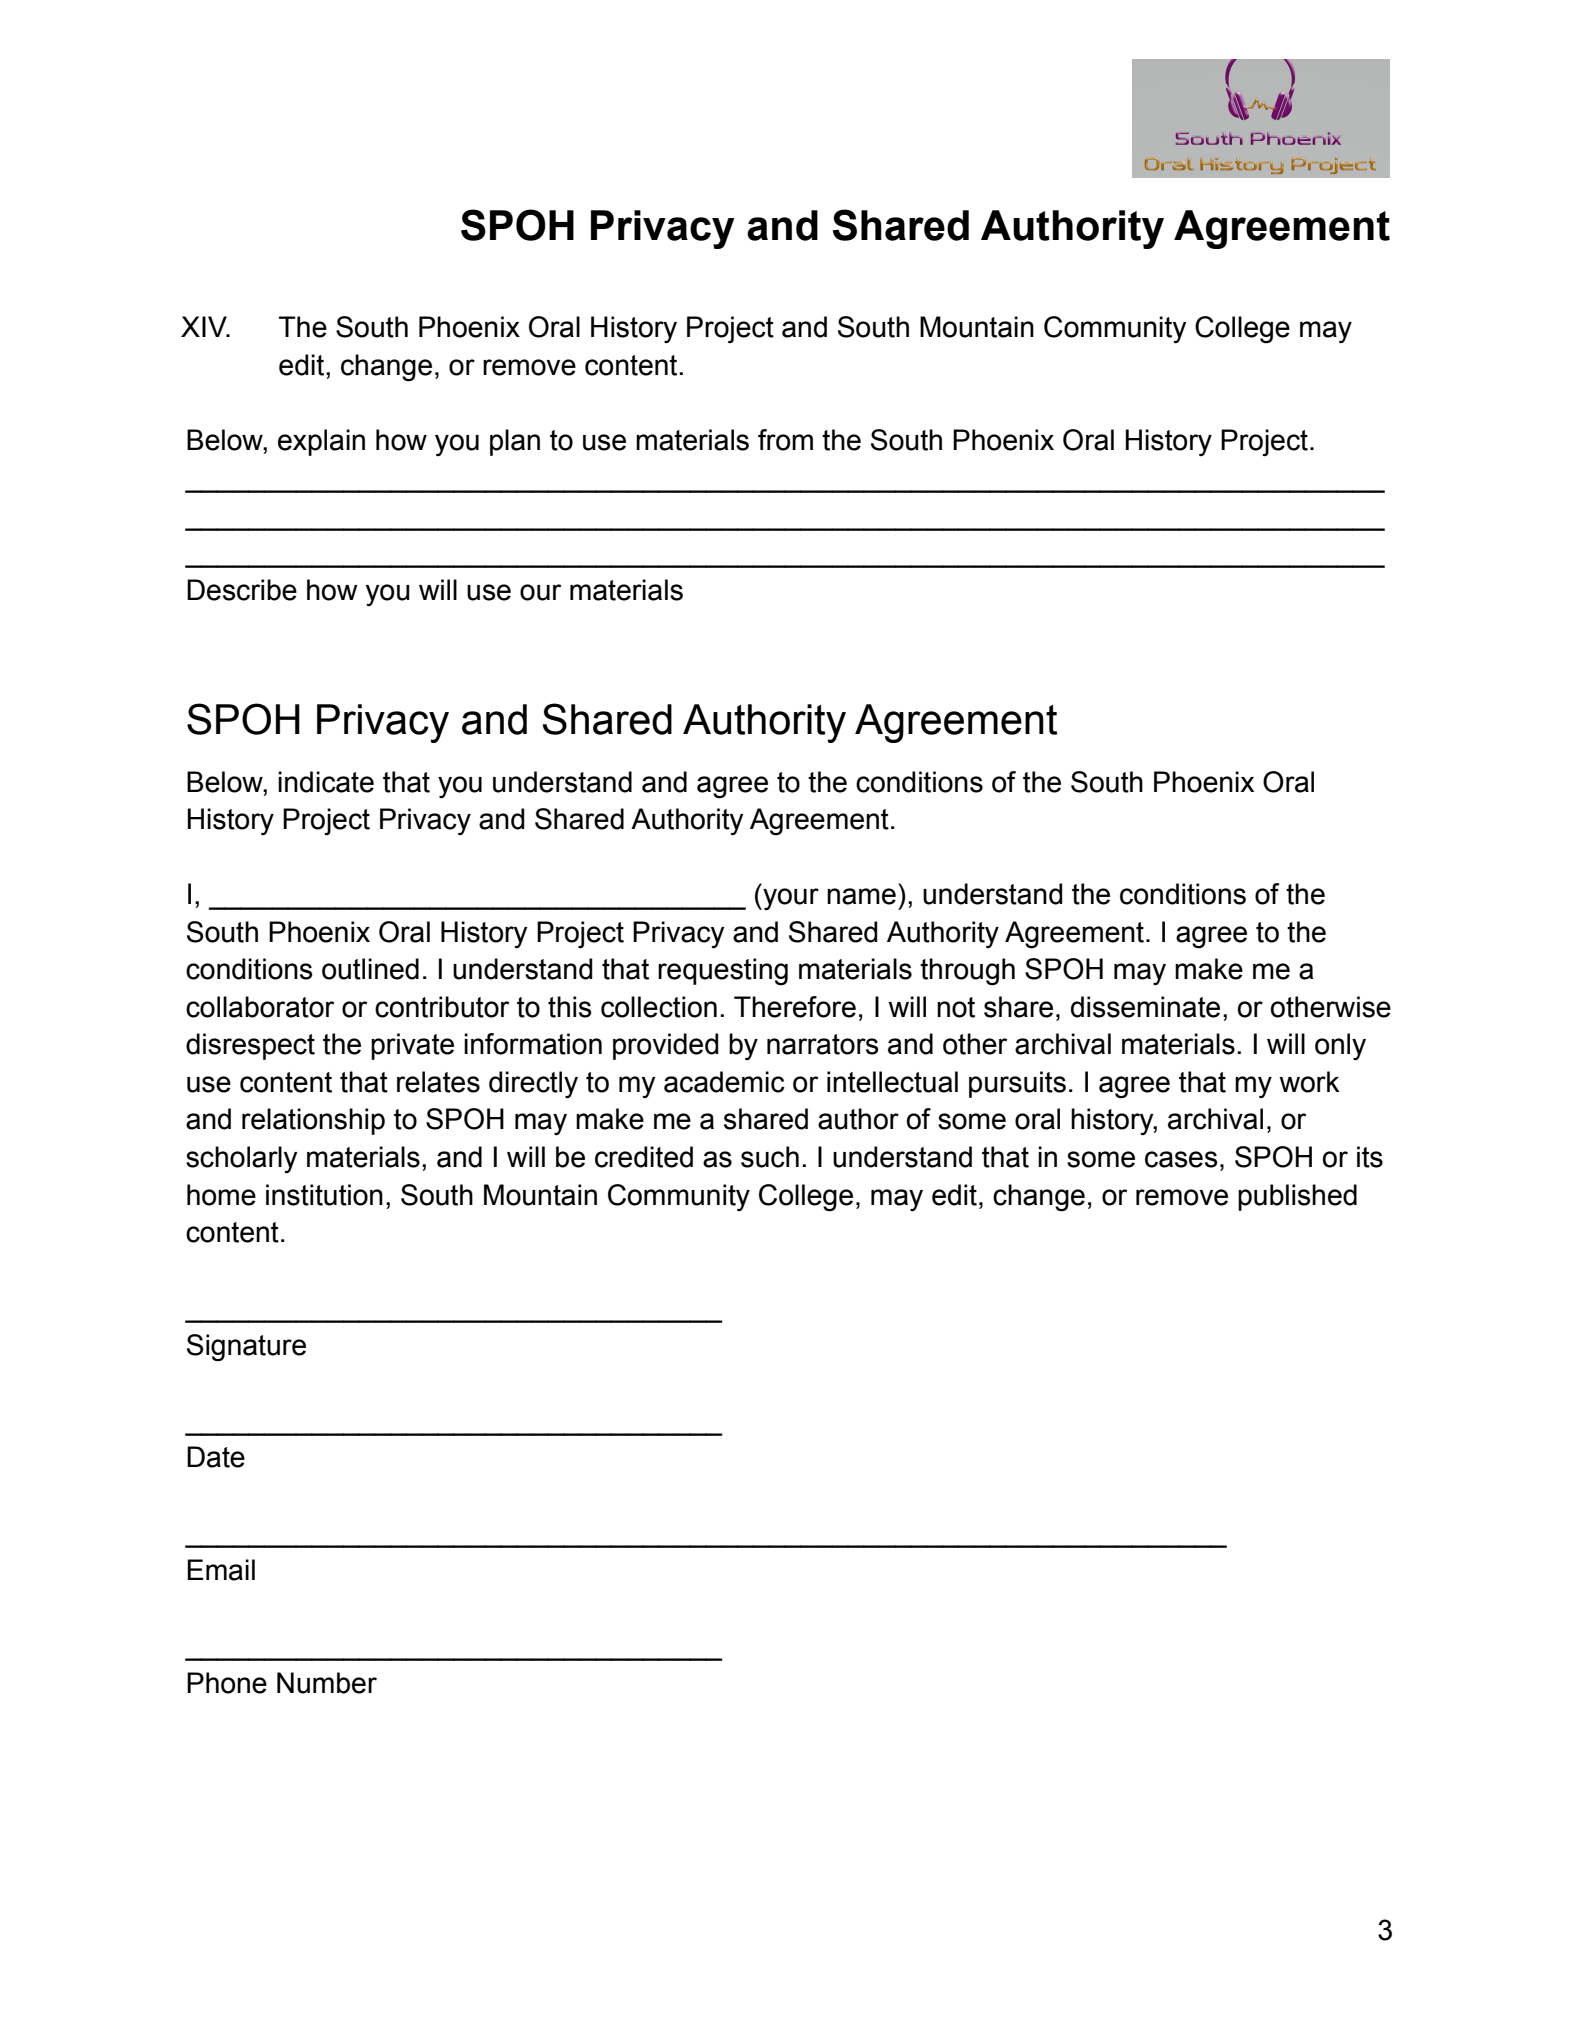 The width and height of the screenshot is (1579, 2044). Describe the element at coordinates (1297, 1197) in the screenshot. I see `published` at that location.
